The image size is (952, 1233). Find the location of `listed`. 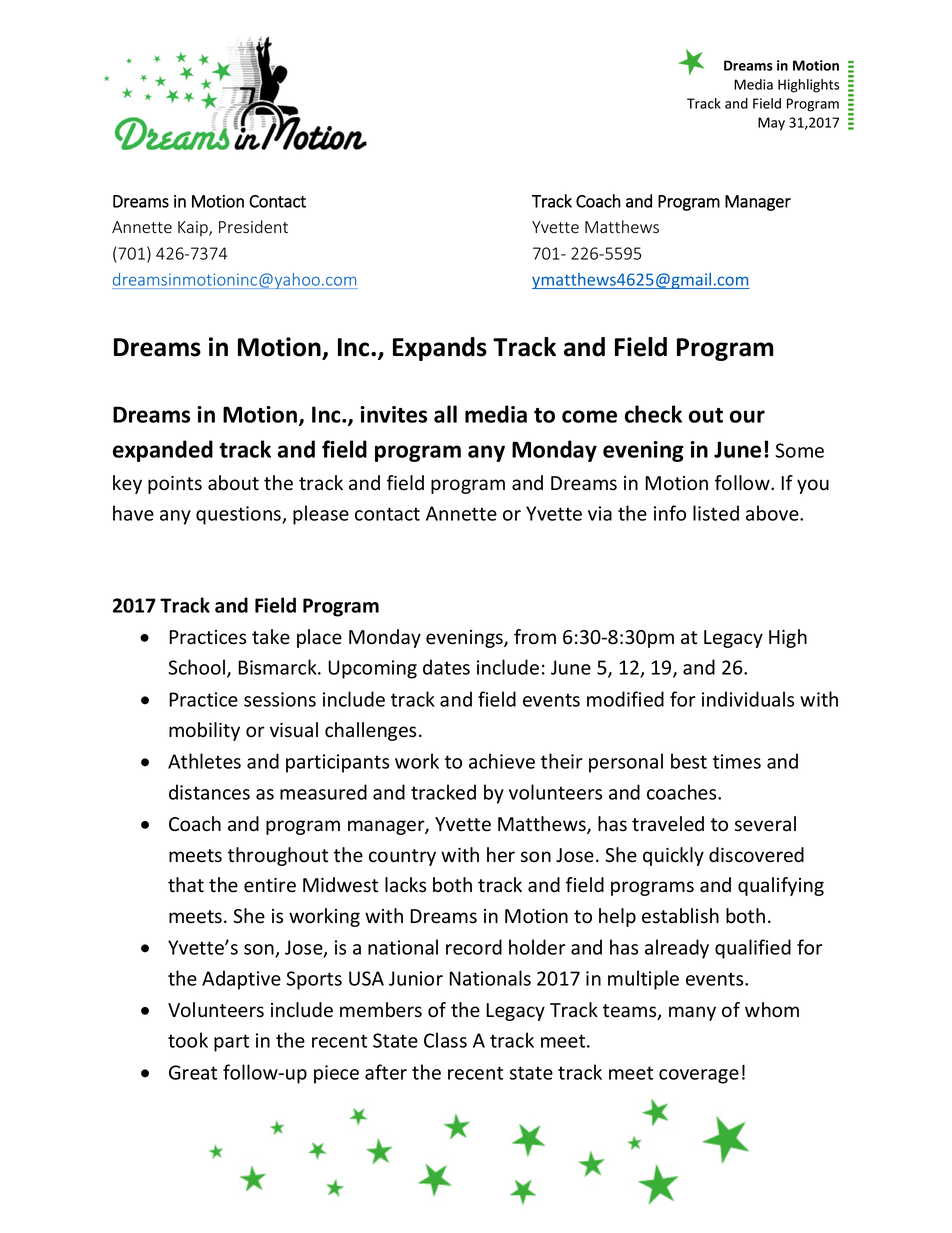

listed is located at coordinates (716, 513).
